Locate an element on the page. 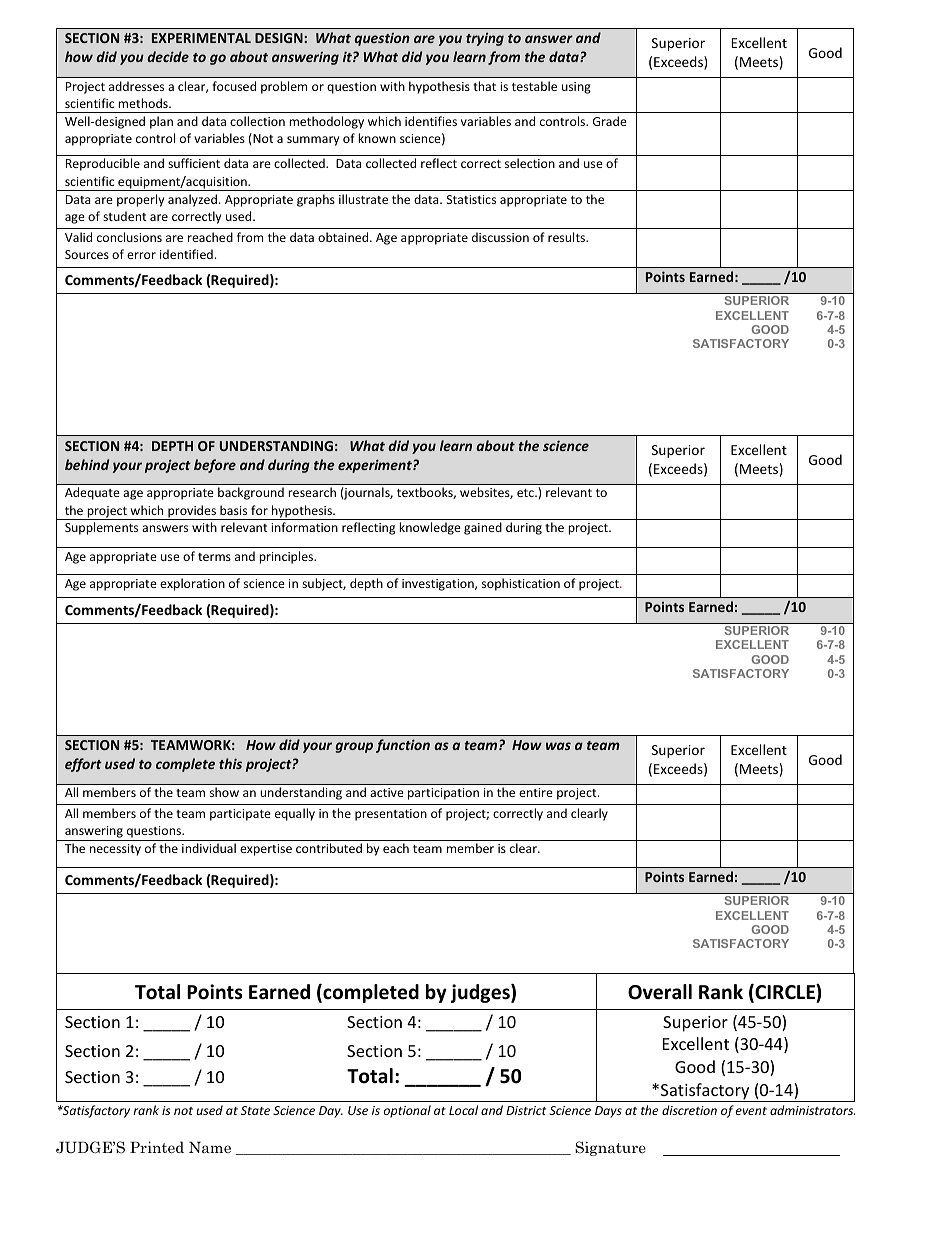  discussion is located at coordinates (500, 237).
